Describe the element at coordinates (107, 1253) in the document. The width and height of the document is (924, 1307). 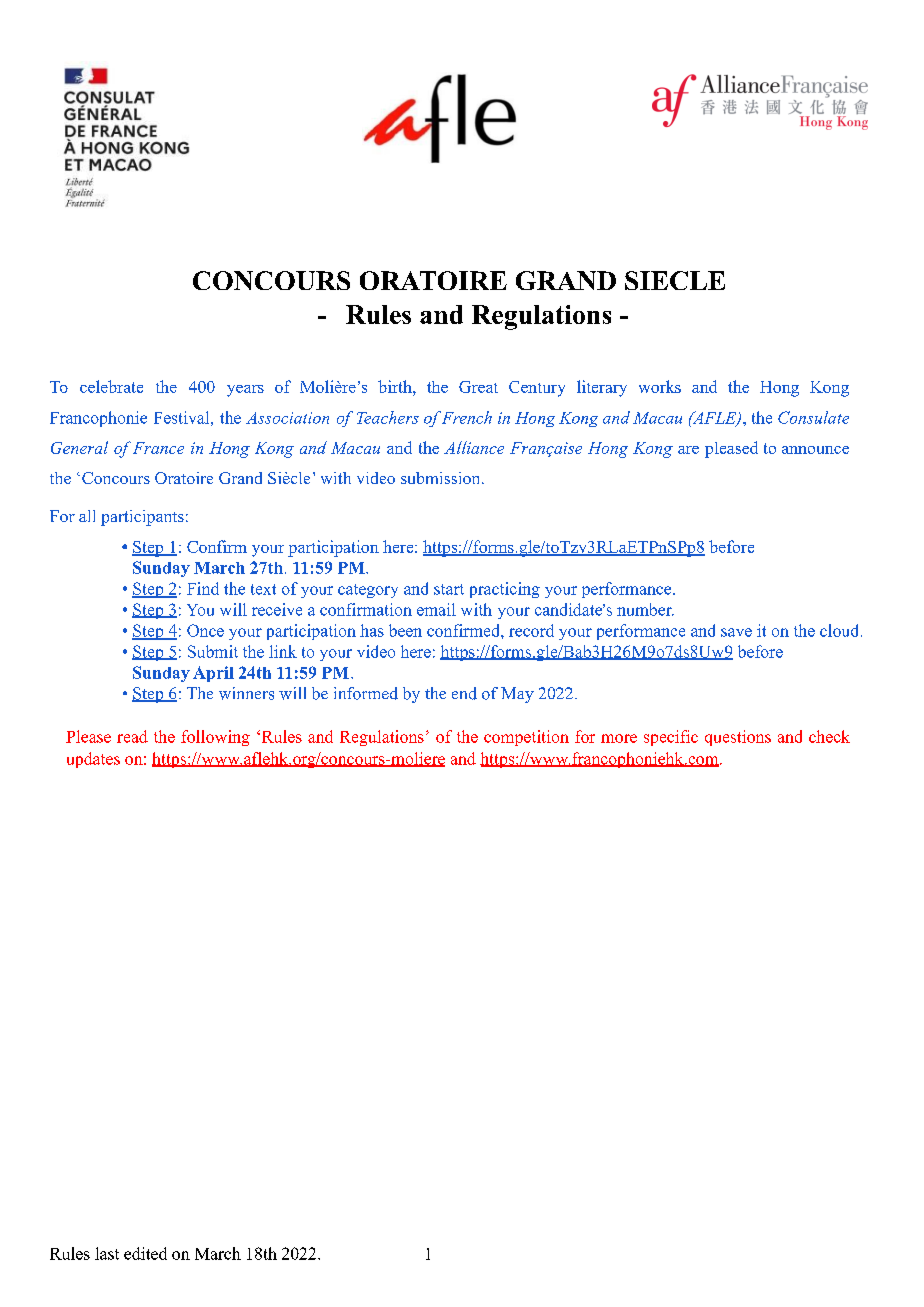
I see `last` at that location.
